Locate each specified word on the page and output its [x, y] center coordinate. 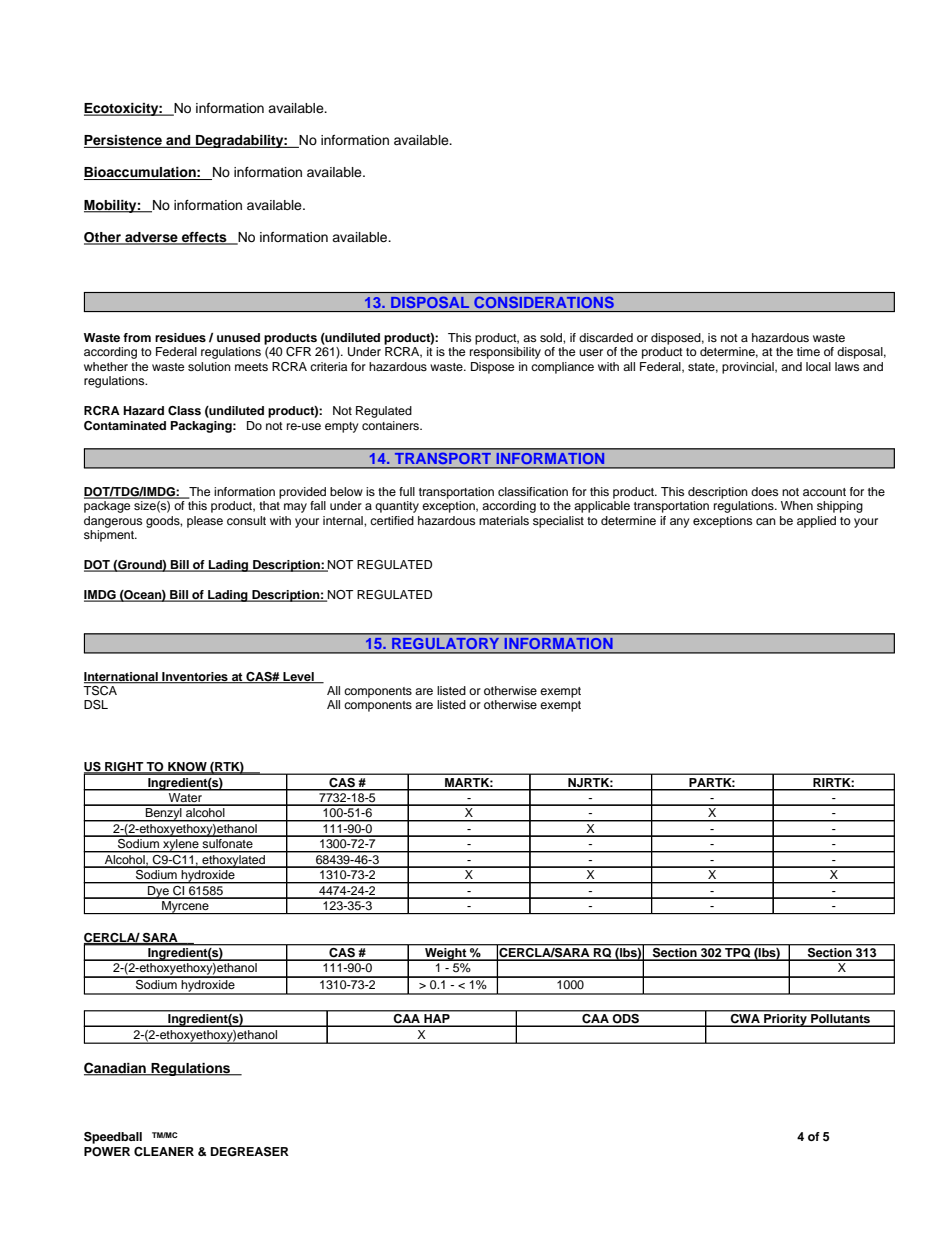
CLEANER [164, 1152]
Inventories [195, 678]
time [808, 351]
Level [298, 678]
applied [816, 522]
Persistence [124, 141]
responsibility [505, 353]
